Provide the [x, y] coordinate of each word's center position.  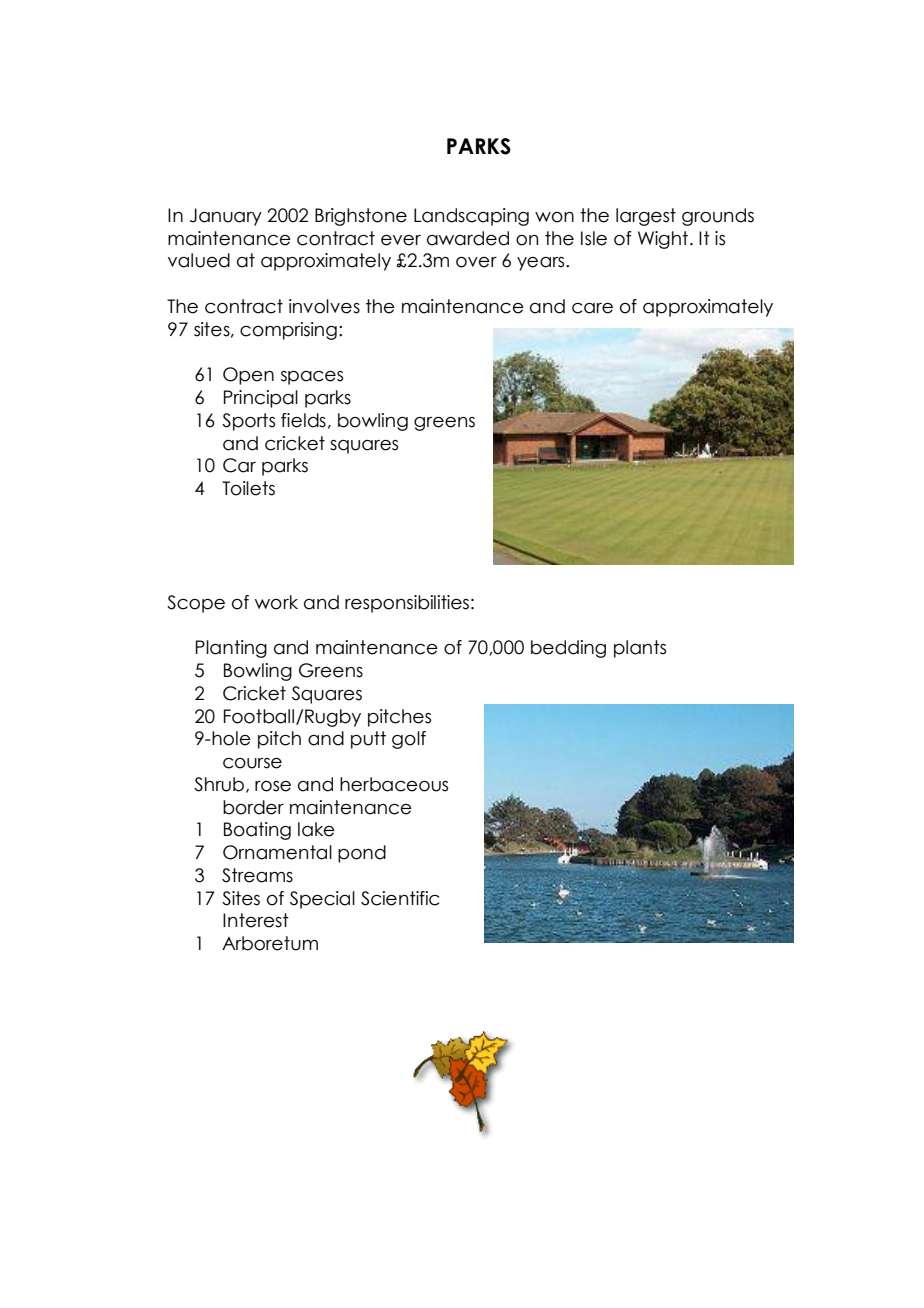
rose [273, 786]
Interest [256, 920]
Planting [231, 649]
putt [368, 740]
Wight [664, 240]
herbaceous [394, 784]
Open [248, 376]
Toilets [248, 488]
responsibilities [407, 604]
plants [640, 649]
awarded [468, 238]
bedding [568, 649]
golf [409, 740]
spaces [312, 378]
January [226, 217]
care [592, 308]
